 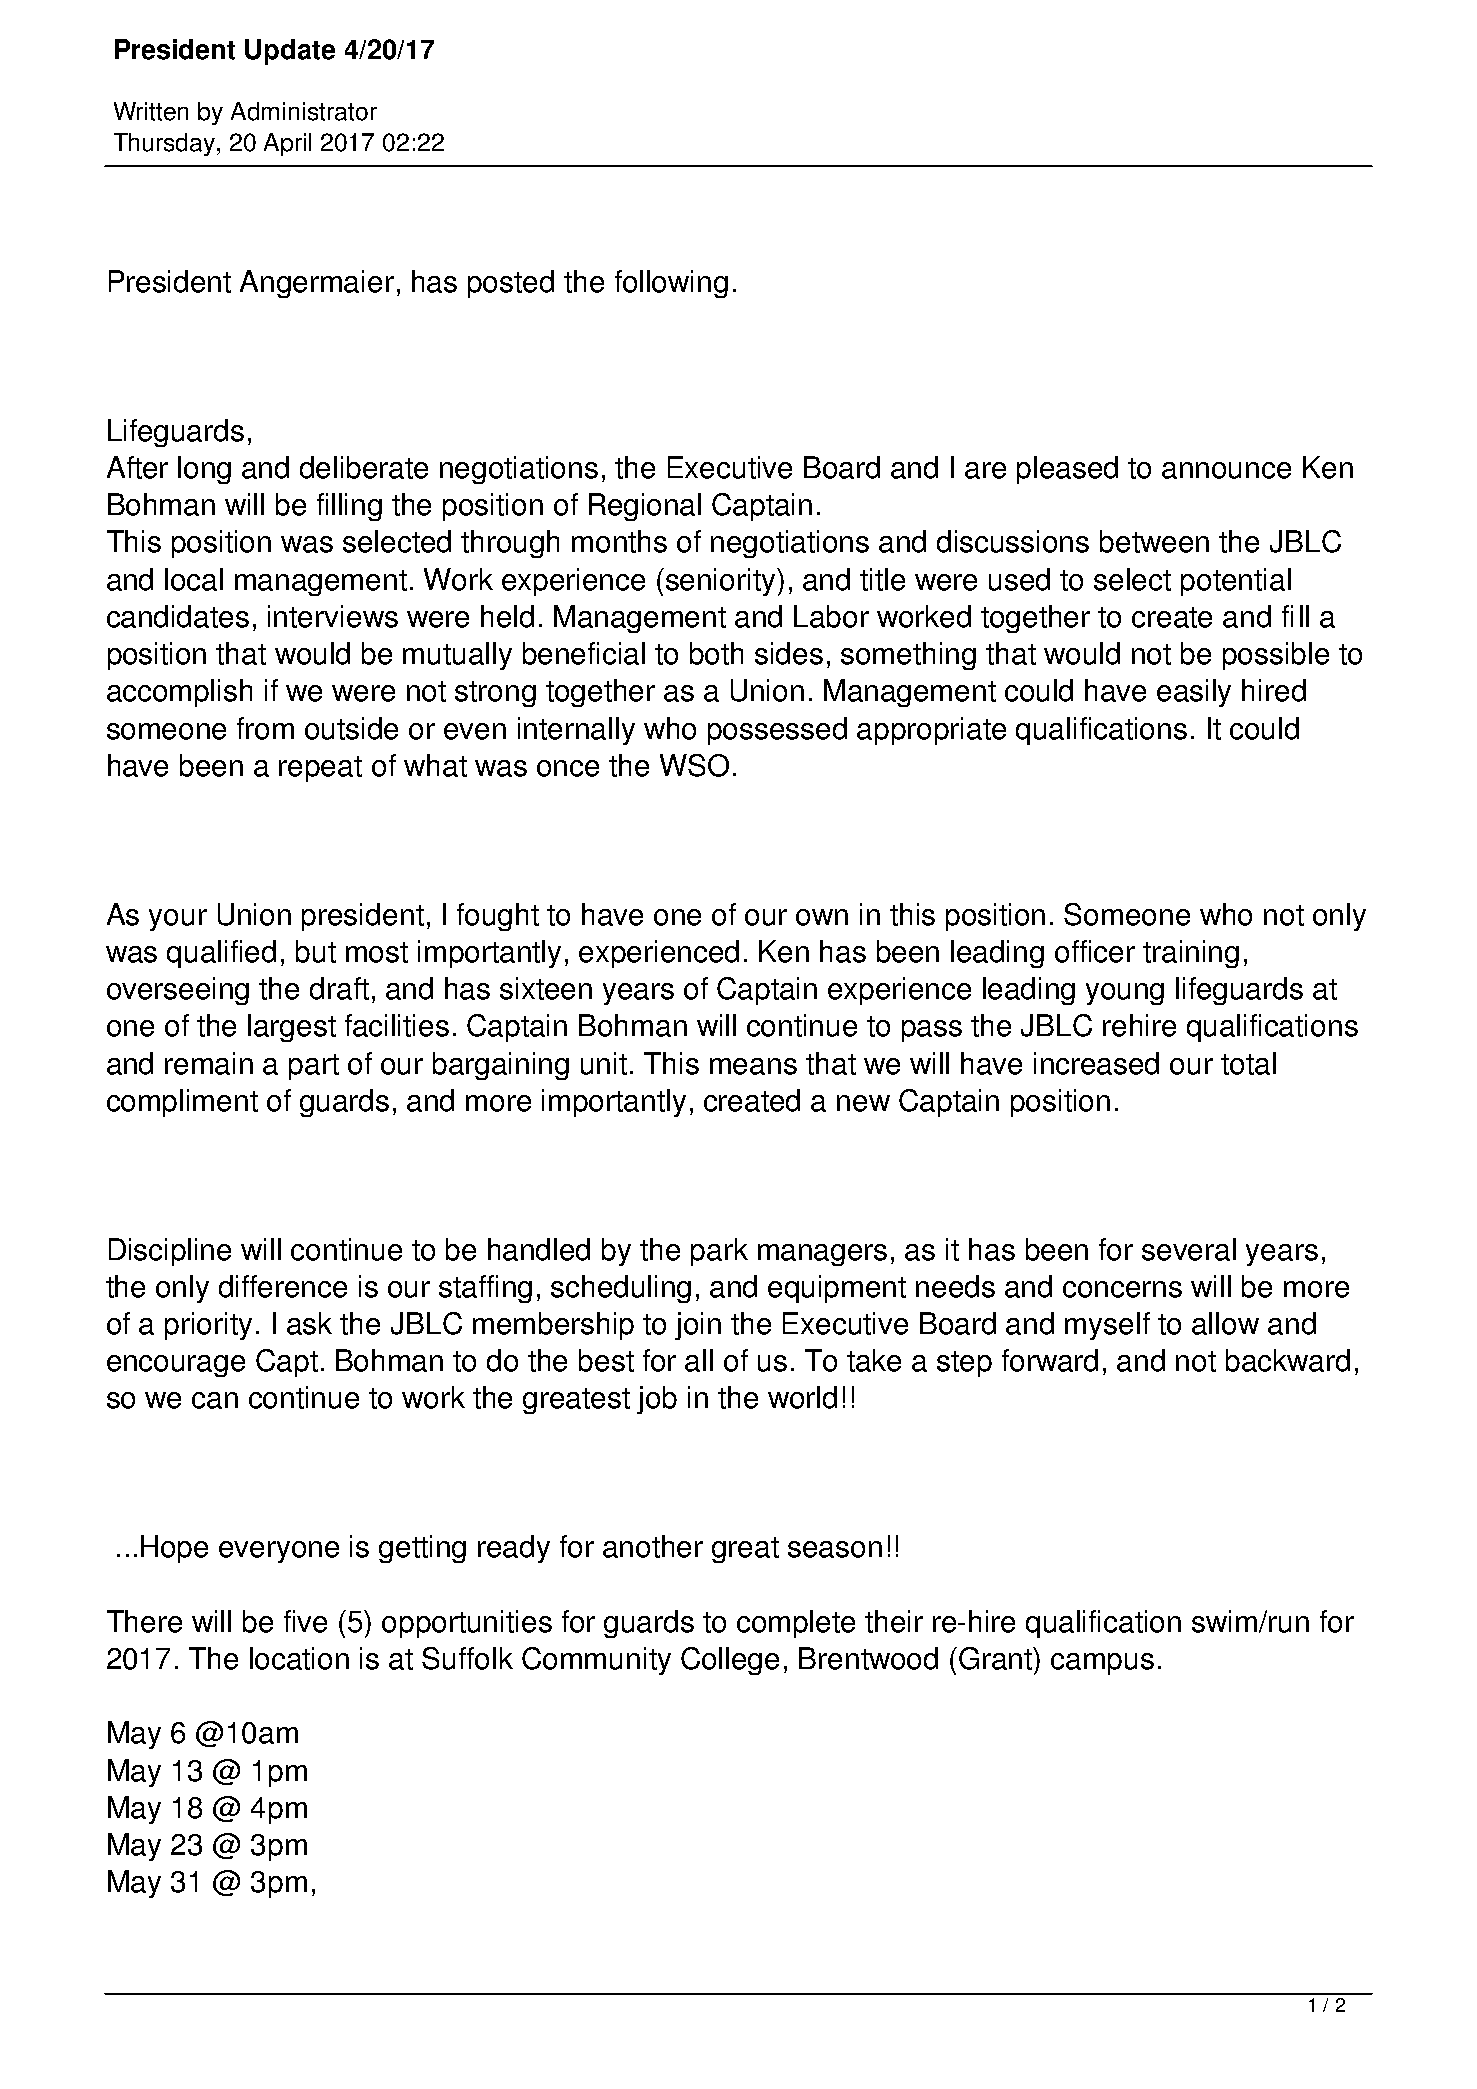 I want to click on your, so click(x=178, y=920).
